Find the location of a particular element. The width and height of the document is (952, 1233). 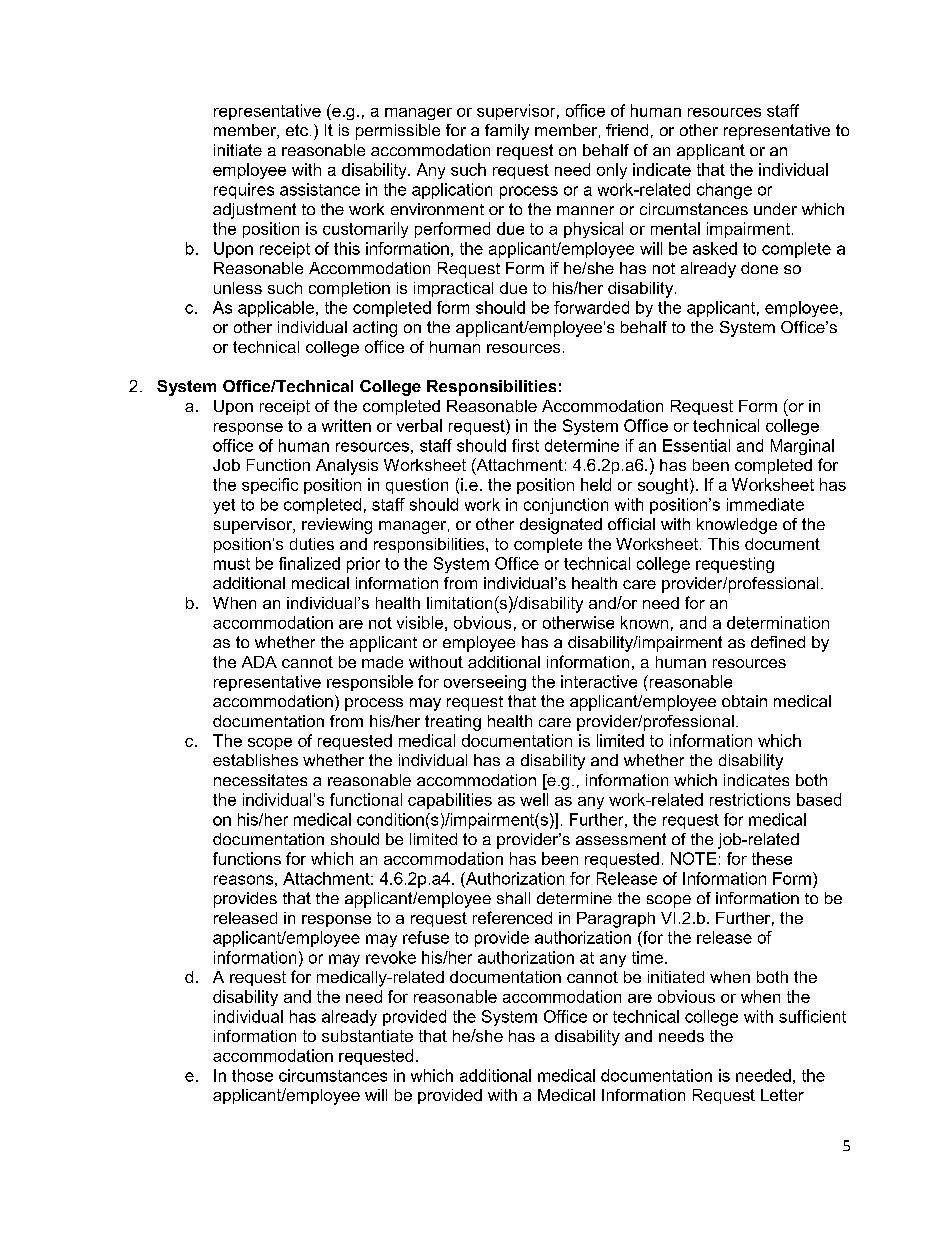

shall is located at coordinates (513, 898).
